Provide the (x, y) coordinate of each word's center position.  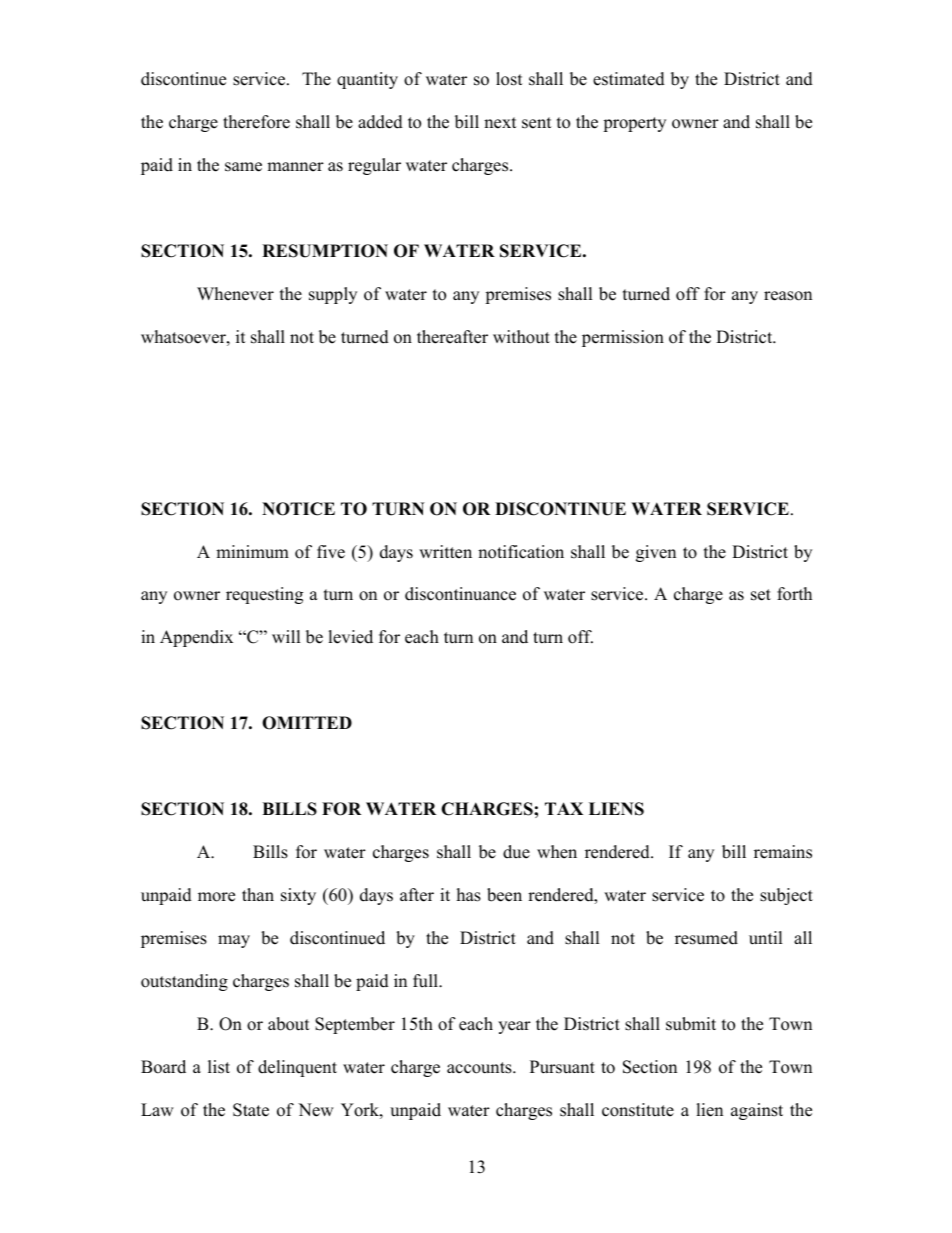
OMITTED (307, 723)
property (634, 124)
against (757, 1111)
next (500, 123)
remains (783, 852)
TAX (564, 808)
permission (623, 338)
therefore (256, 122)
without (521, 337)
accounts (480, 1068)
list (219, 1067)
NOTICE (298, 509)
